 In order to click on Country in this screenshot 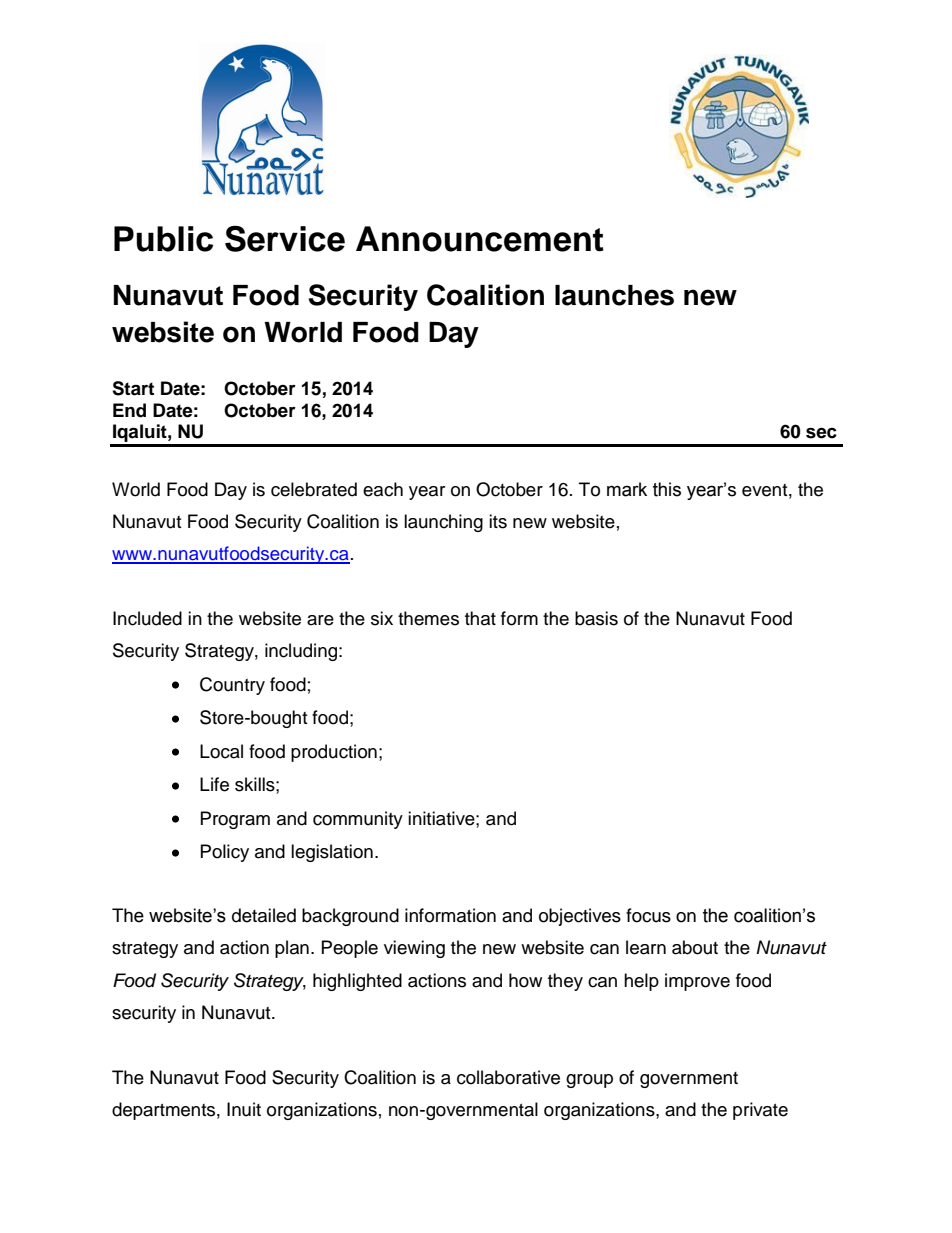, I will do `click(232, 686)`.
